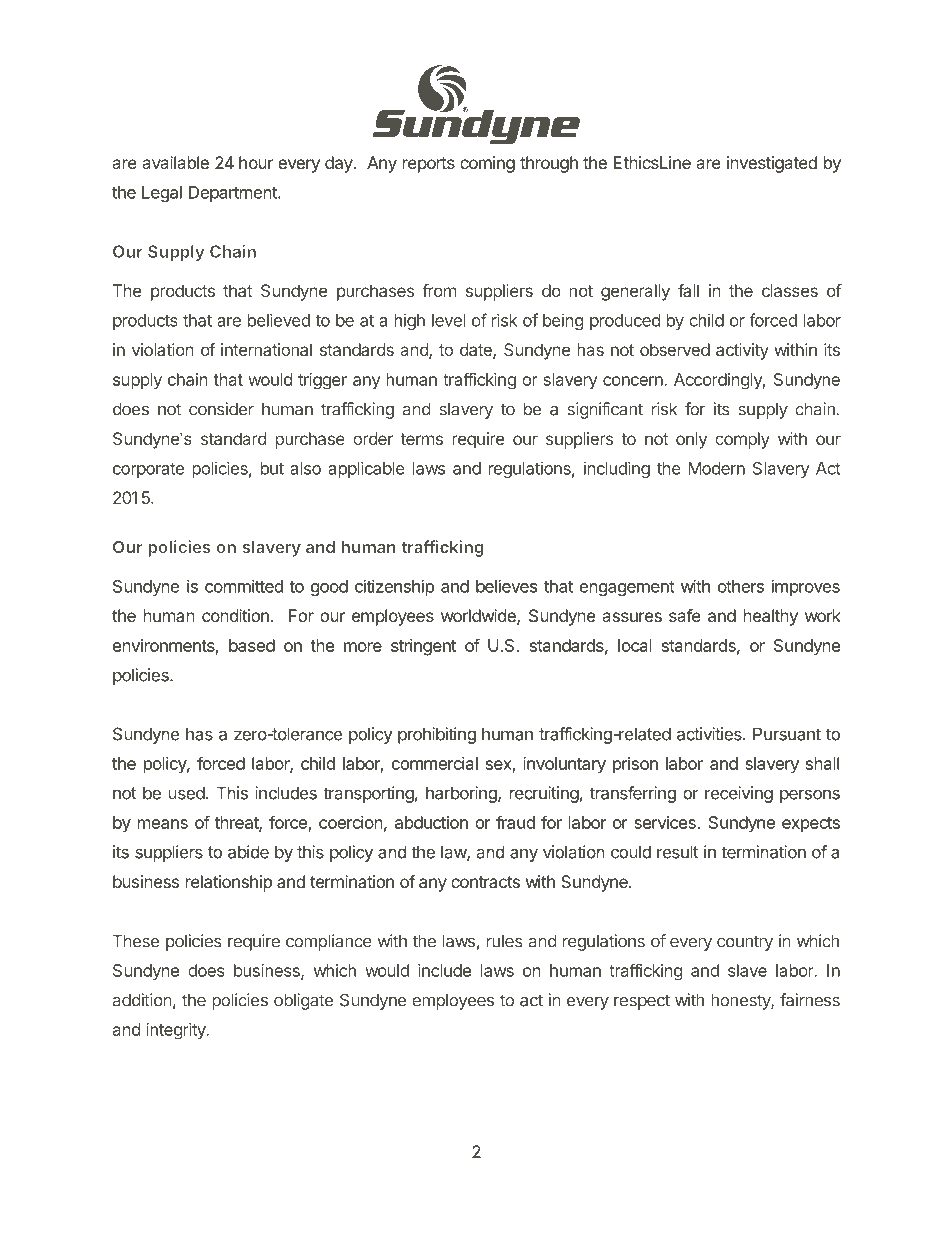  I want to click on consider, so click(221, 409).
